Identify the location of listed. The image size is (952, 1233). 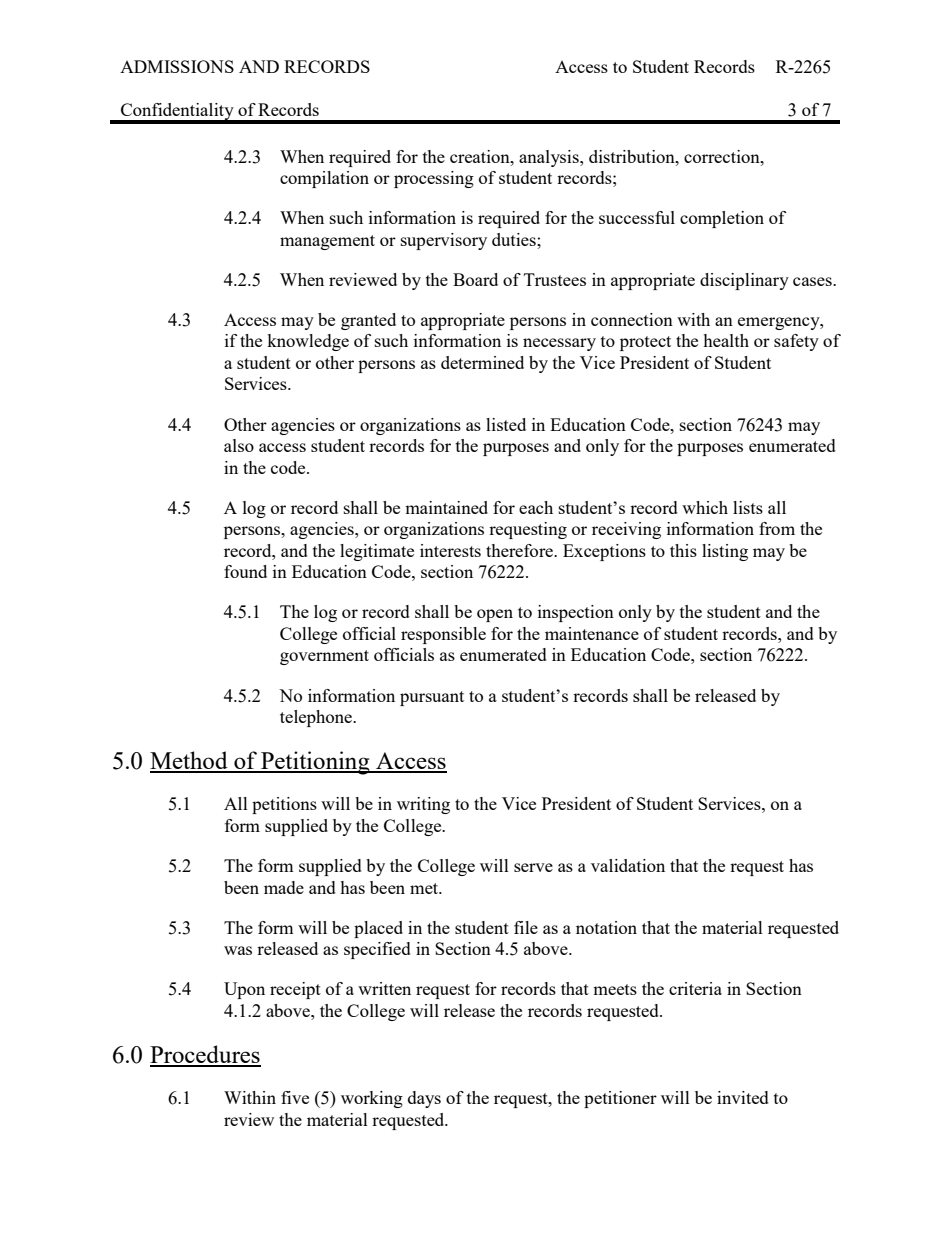
(506, 424).
